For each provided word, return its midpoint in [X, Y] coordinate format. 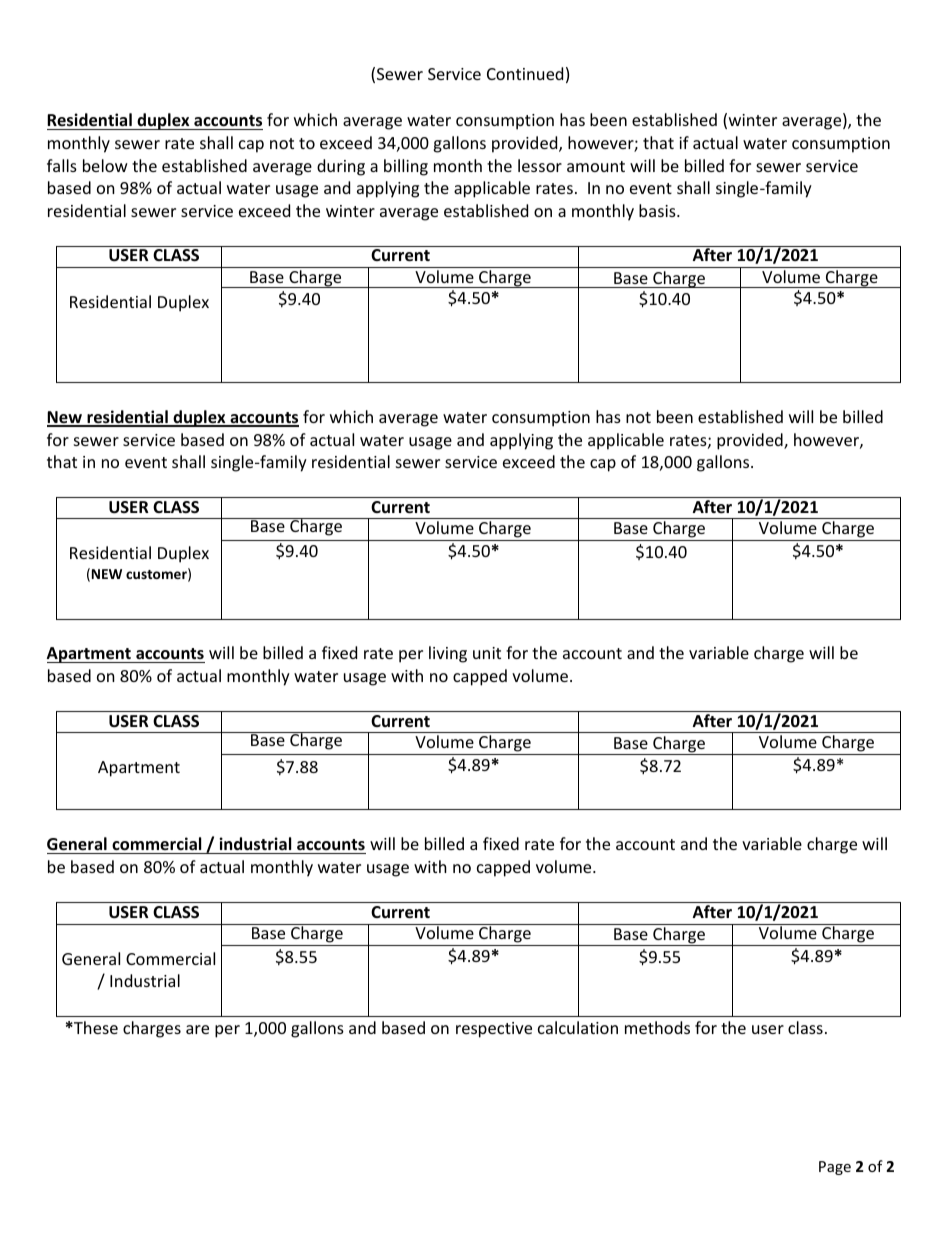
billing [406, 167]
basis [658, 210]
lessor [540, 165]
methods [657, 1027]
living [448, 654]
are [197, 1029]
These [95, 1027]
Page [835, 1168]
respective [494, 1030]
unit [487, 653]
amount [596, 166]
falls [62, 165]
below [105, 165]
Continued [525, 73]
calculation [578, 1027]
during [341, 167]
